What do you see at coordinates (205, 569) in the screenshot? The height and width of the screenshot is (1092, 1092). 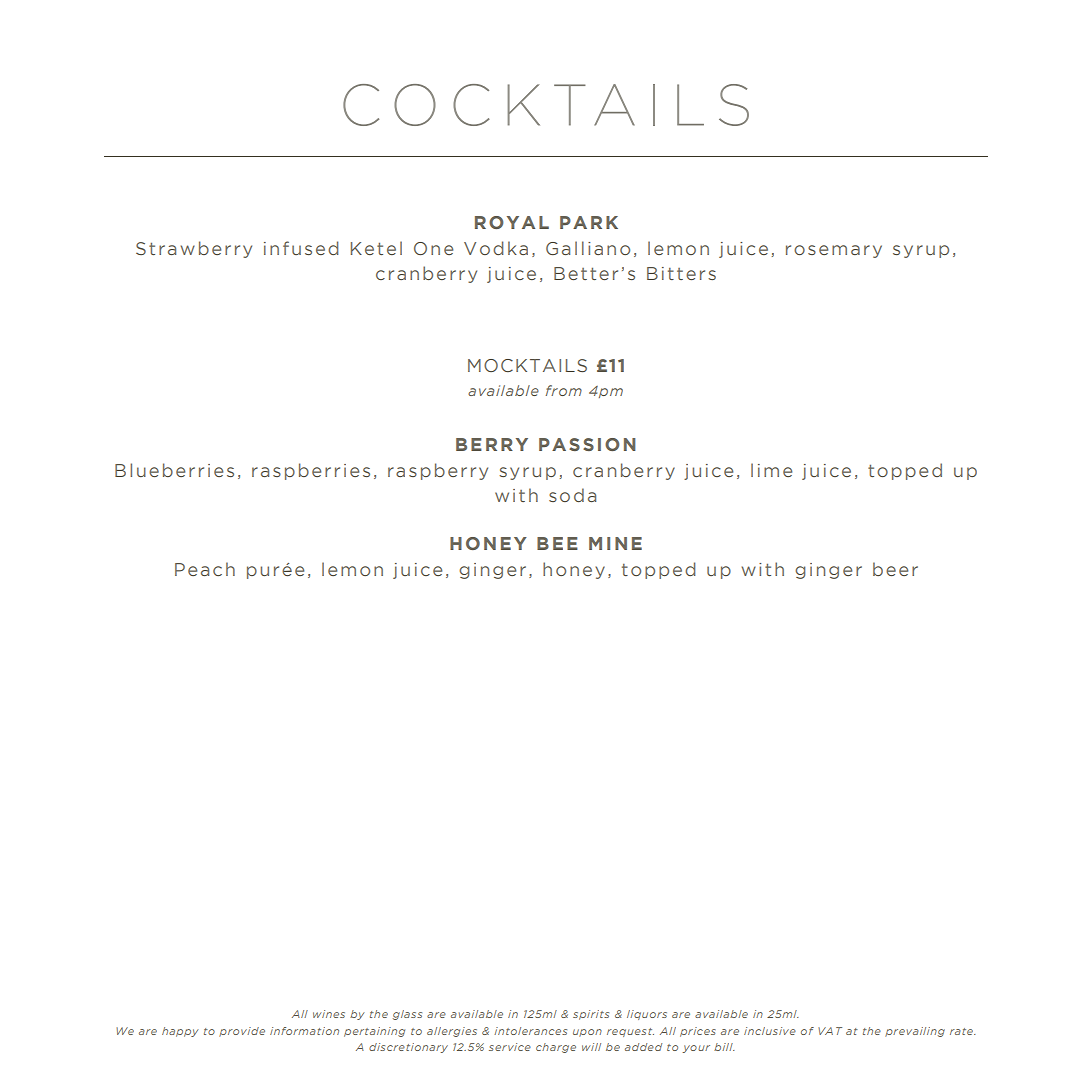 I see `Peach` at bounding box center [205, 569].
